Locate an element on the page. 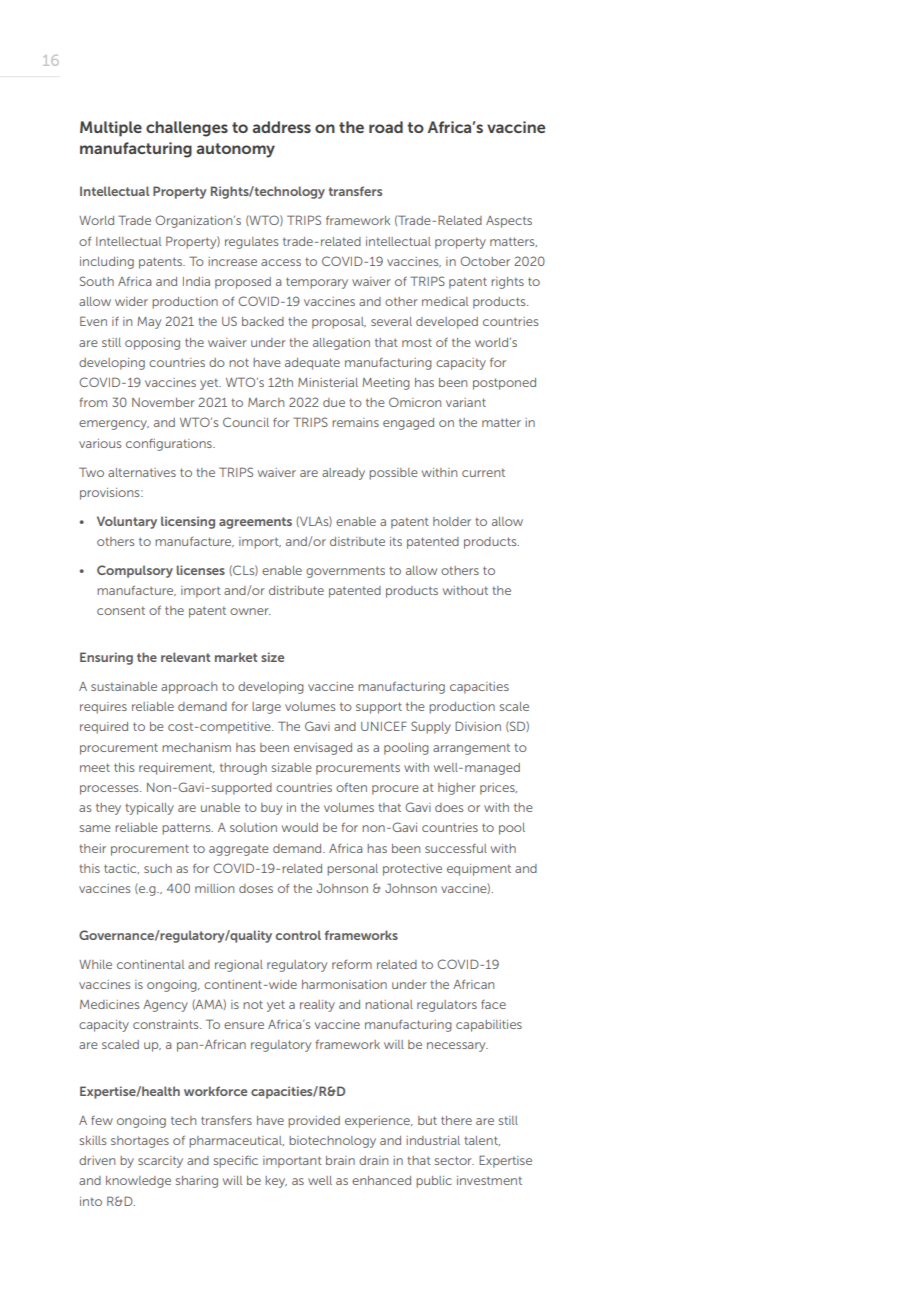  governments is located at coordinates (345, 572).
